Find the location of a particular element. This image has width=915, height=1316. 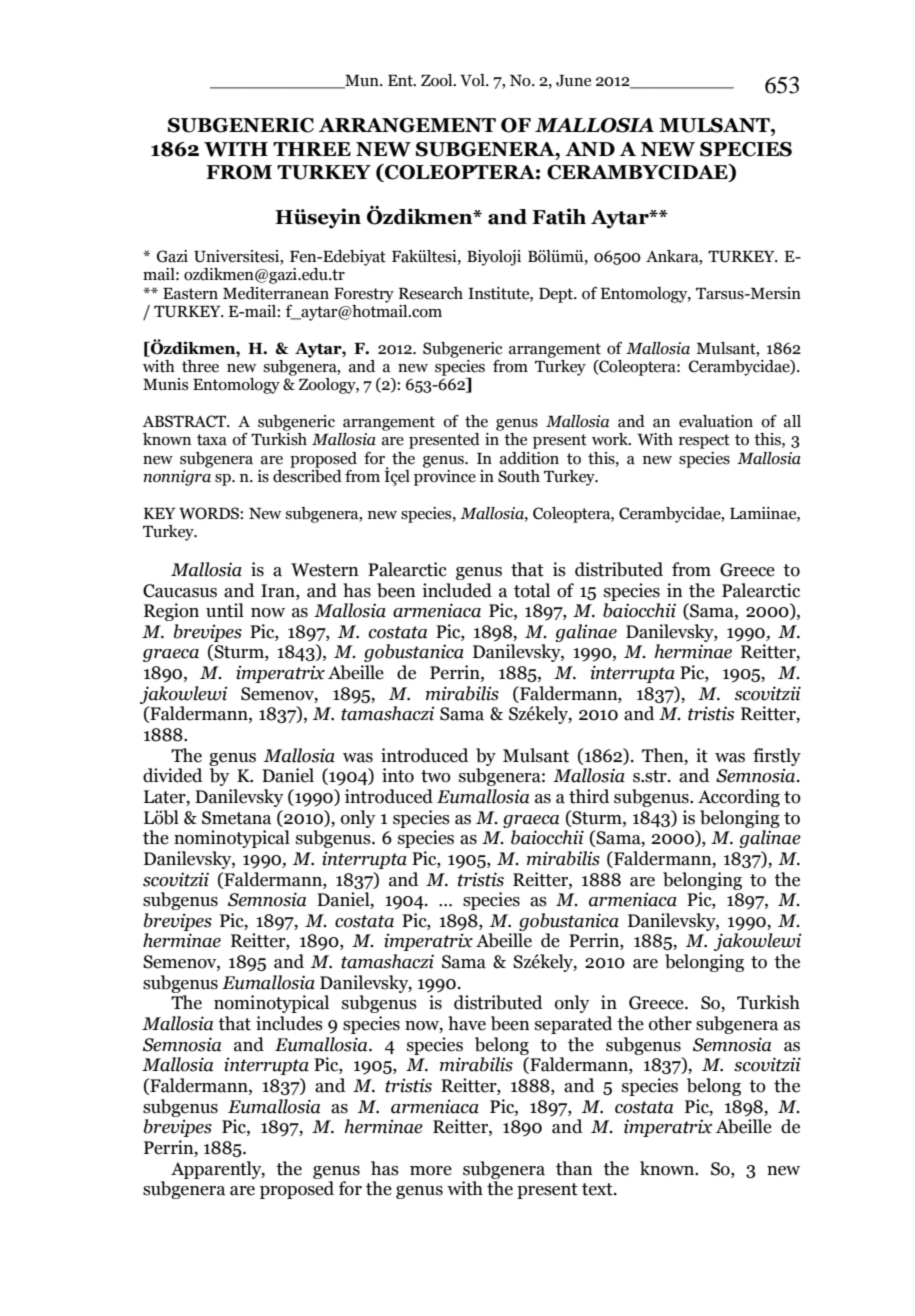

more is located at coordinates (431, 1171).
